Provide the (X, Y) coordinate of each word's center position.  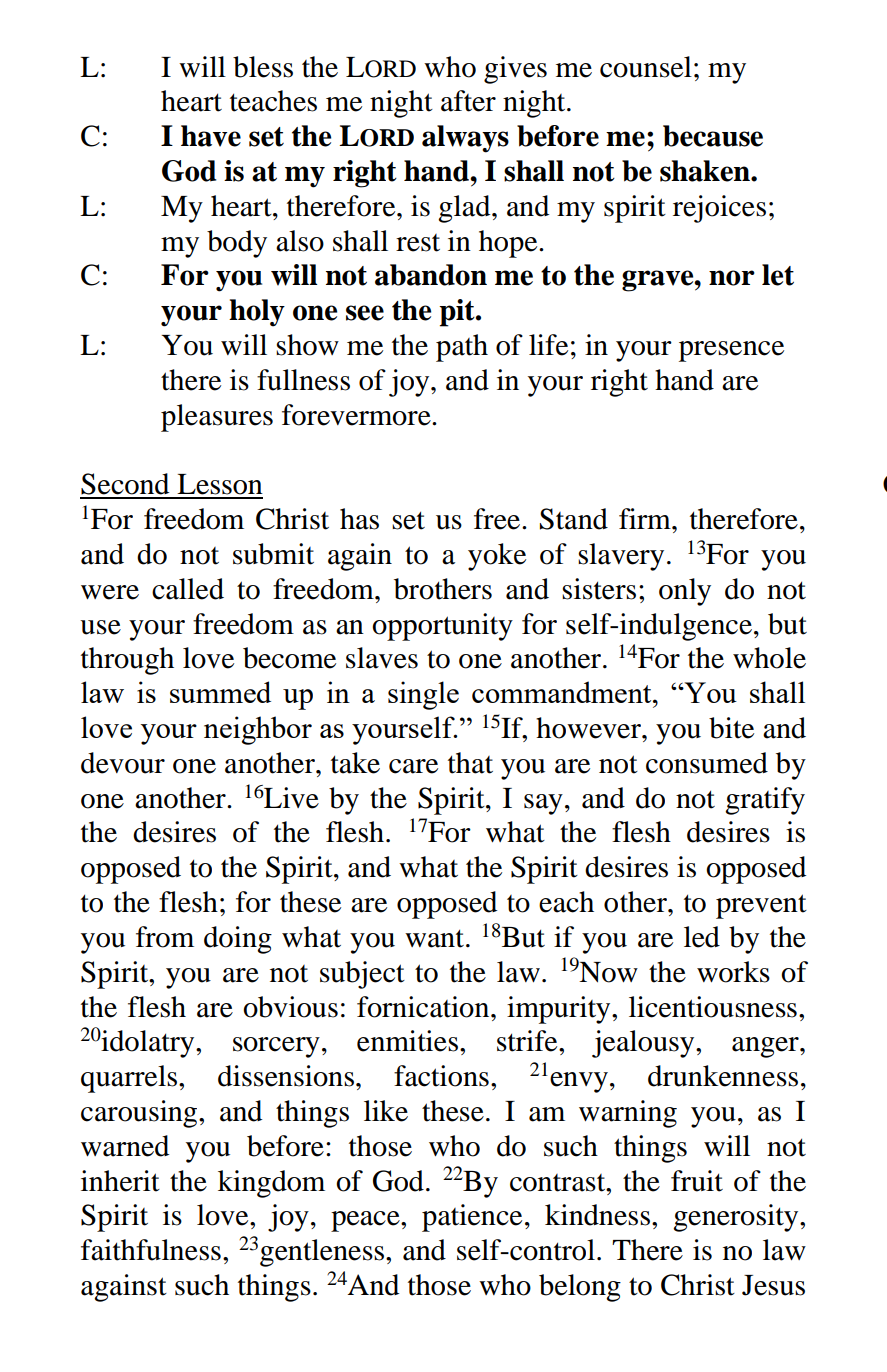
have (211, 136)
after (468, 101)
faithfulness (151, 1250)
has (359, 519)
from (165, 937)
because (713, 136)
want (434, 938)
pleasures (217, 418)
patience (472, 1218)
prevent (761, 906)
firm (646, 518)
